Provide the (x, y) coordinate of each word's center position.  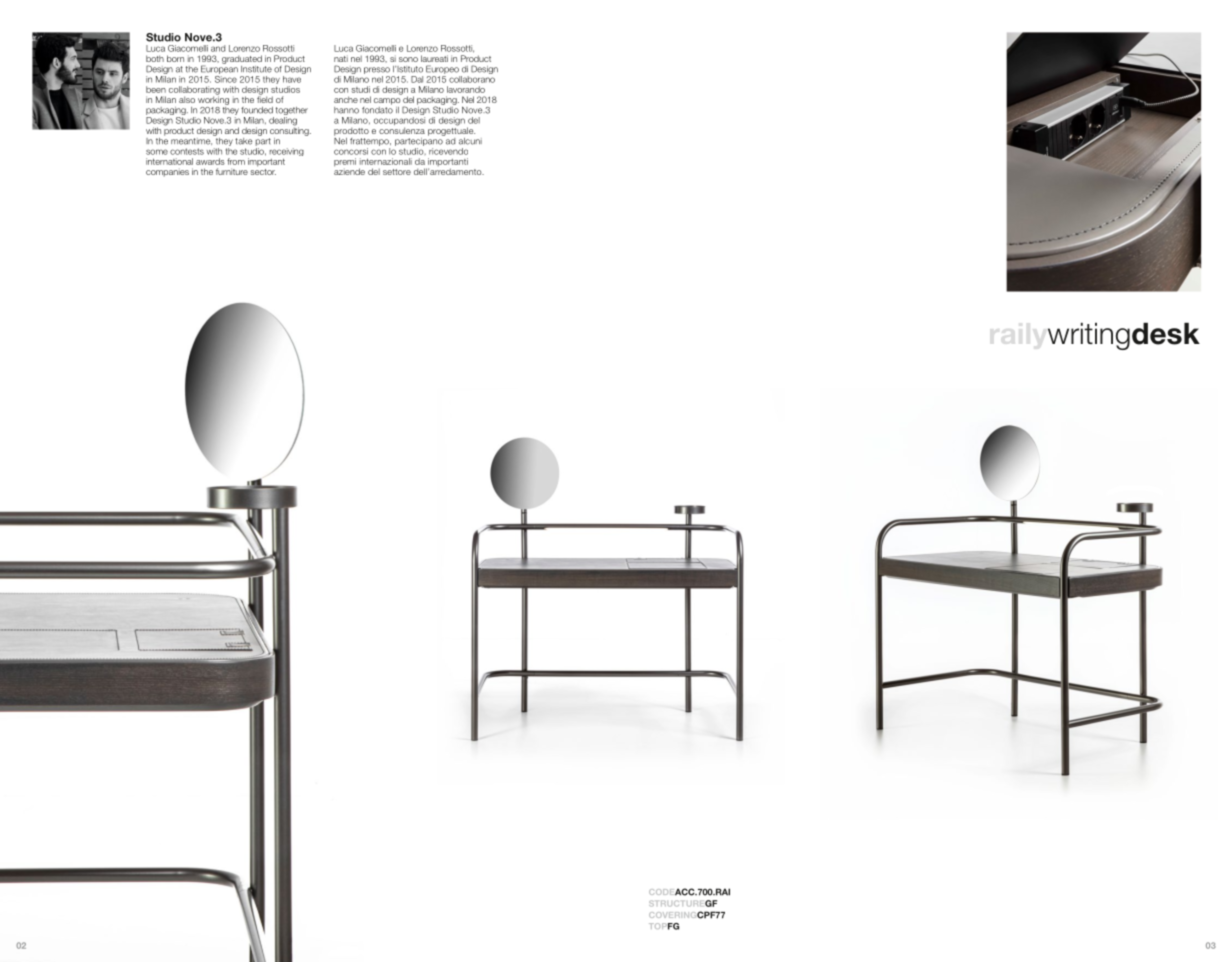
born (175, 58)
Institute (256, 69)
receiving (287, 153)
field (265, 98)
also (187, 99)
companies (167, 173)
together (292, 112)
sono (408, 59)
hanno (346, 110)
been (156, 89)
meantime (191, 141)
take (244, 141)
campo (387, 101)
